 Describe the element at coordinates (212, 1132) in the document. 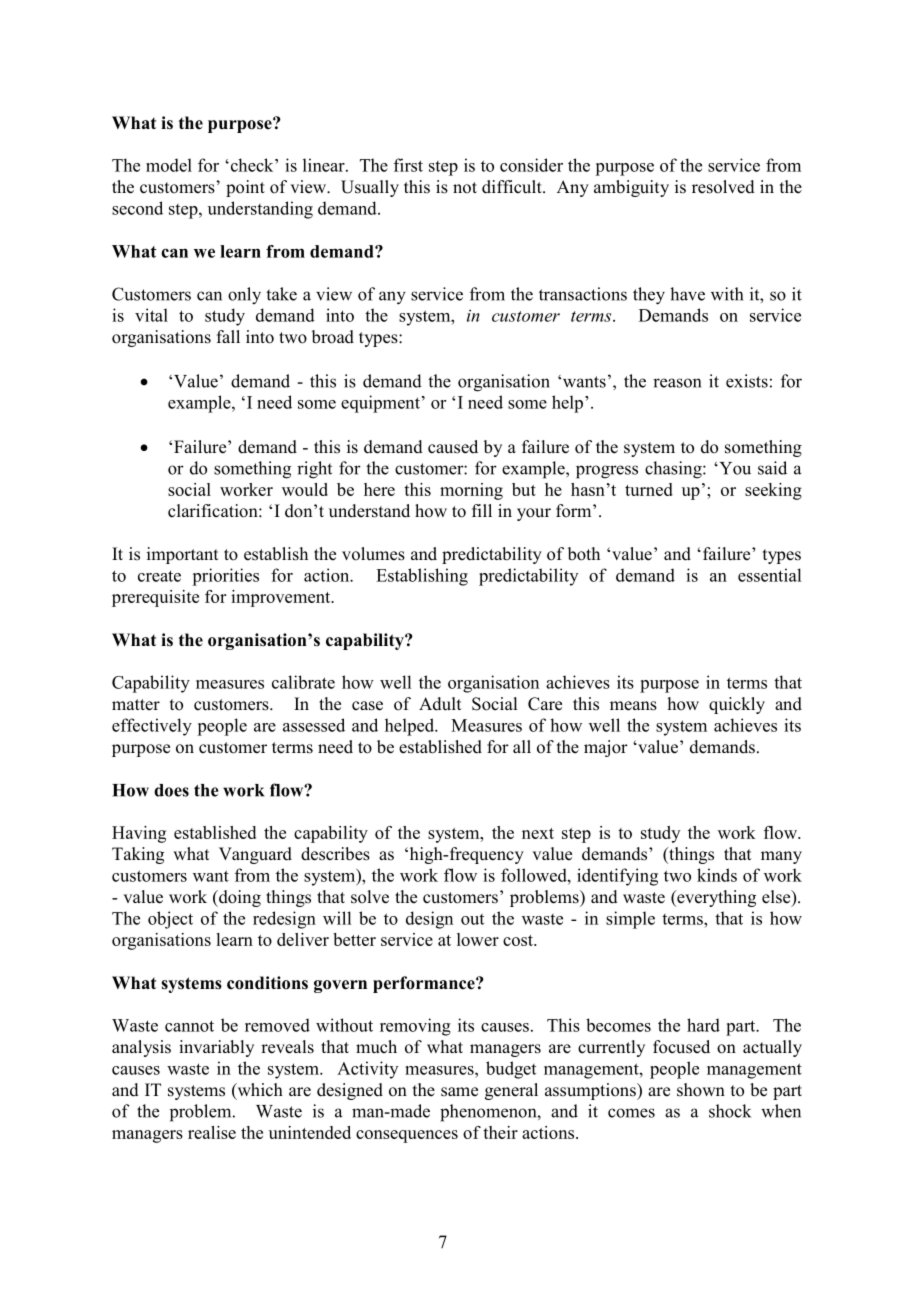

I see `realise` at that location.
